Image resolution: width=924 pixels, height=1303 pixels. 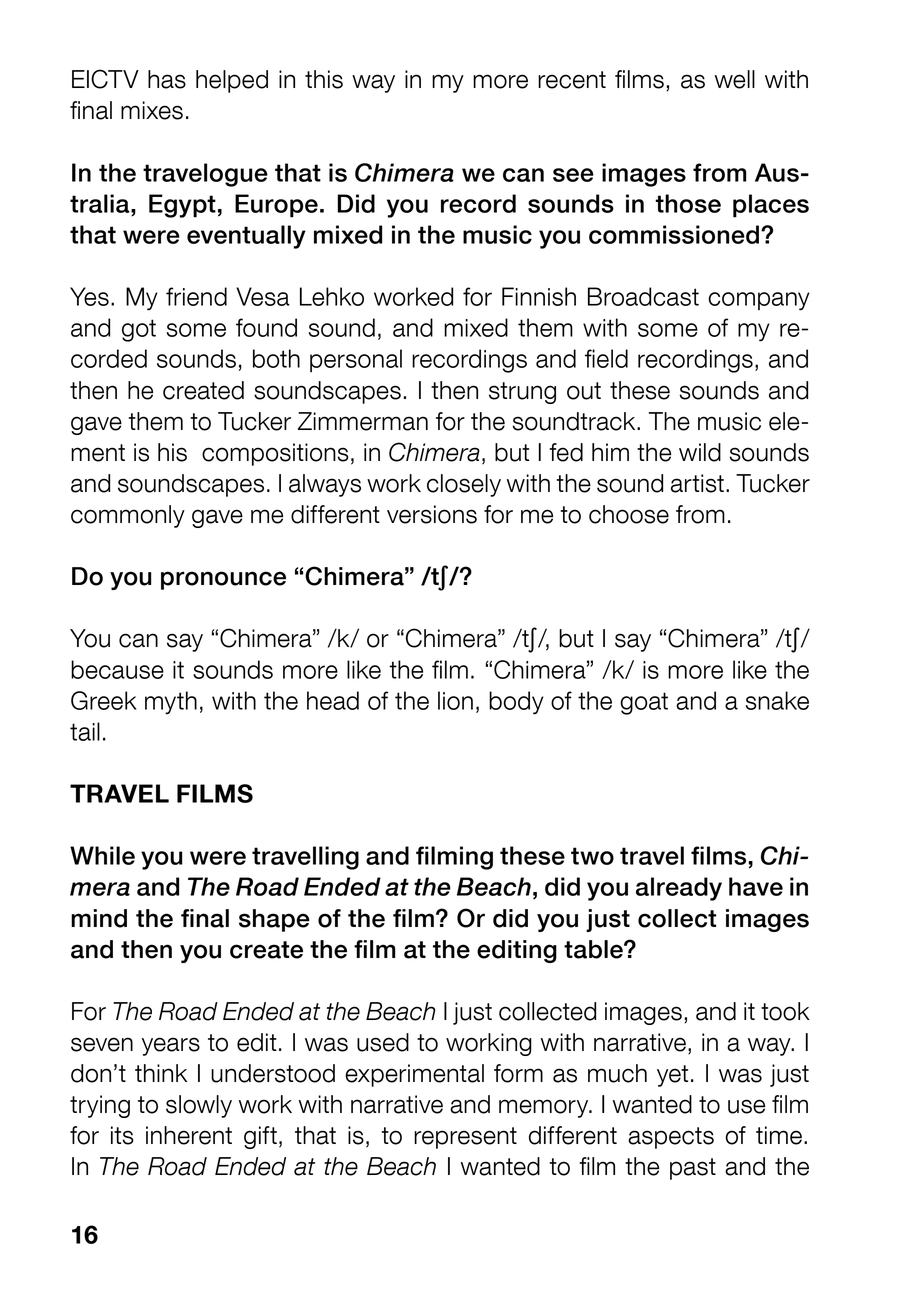 What do you see at coordinates (128, 516) in the screenshot?
I see `commonly` at bounding box center [128, 516].
